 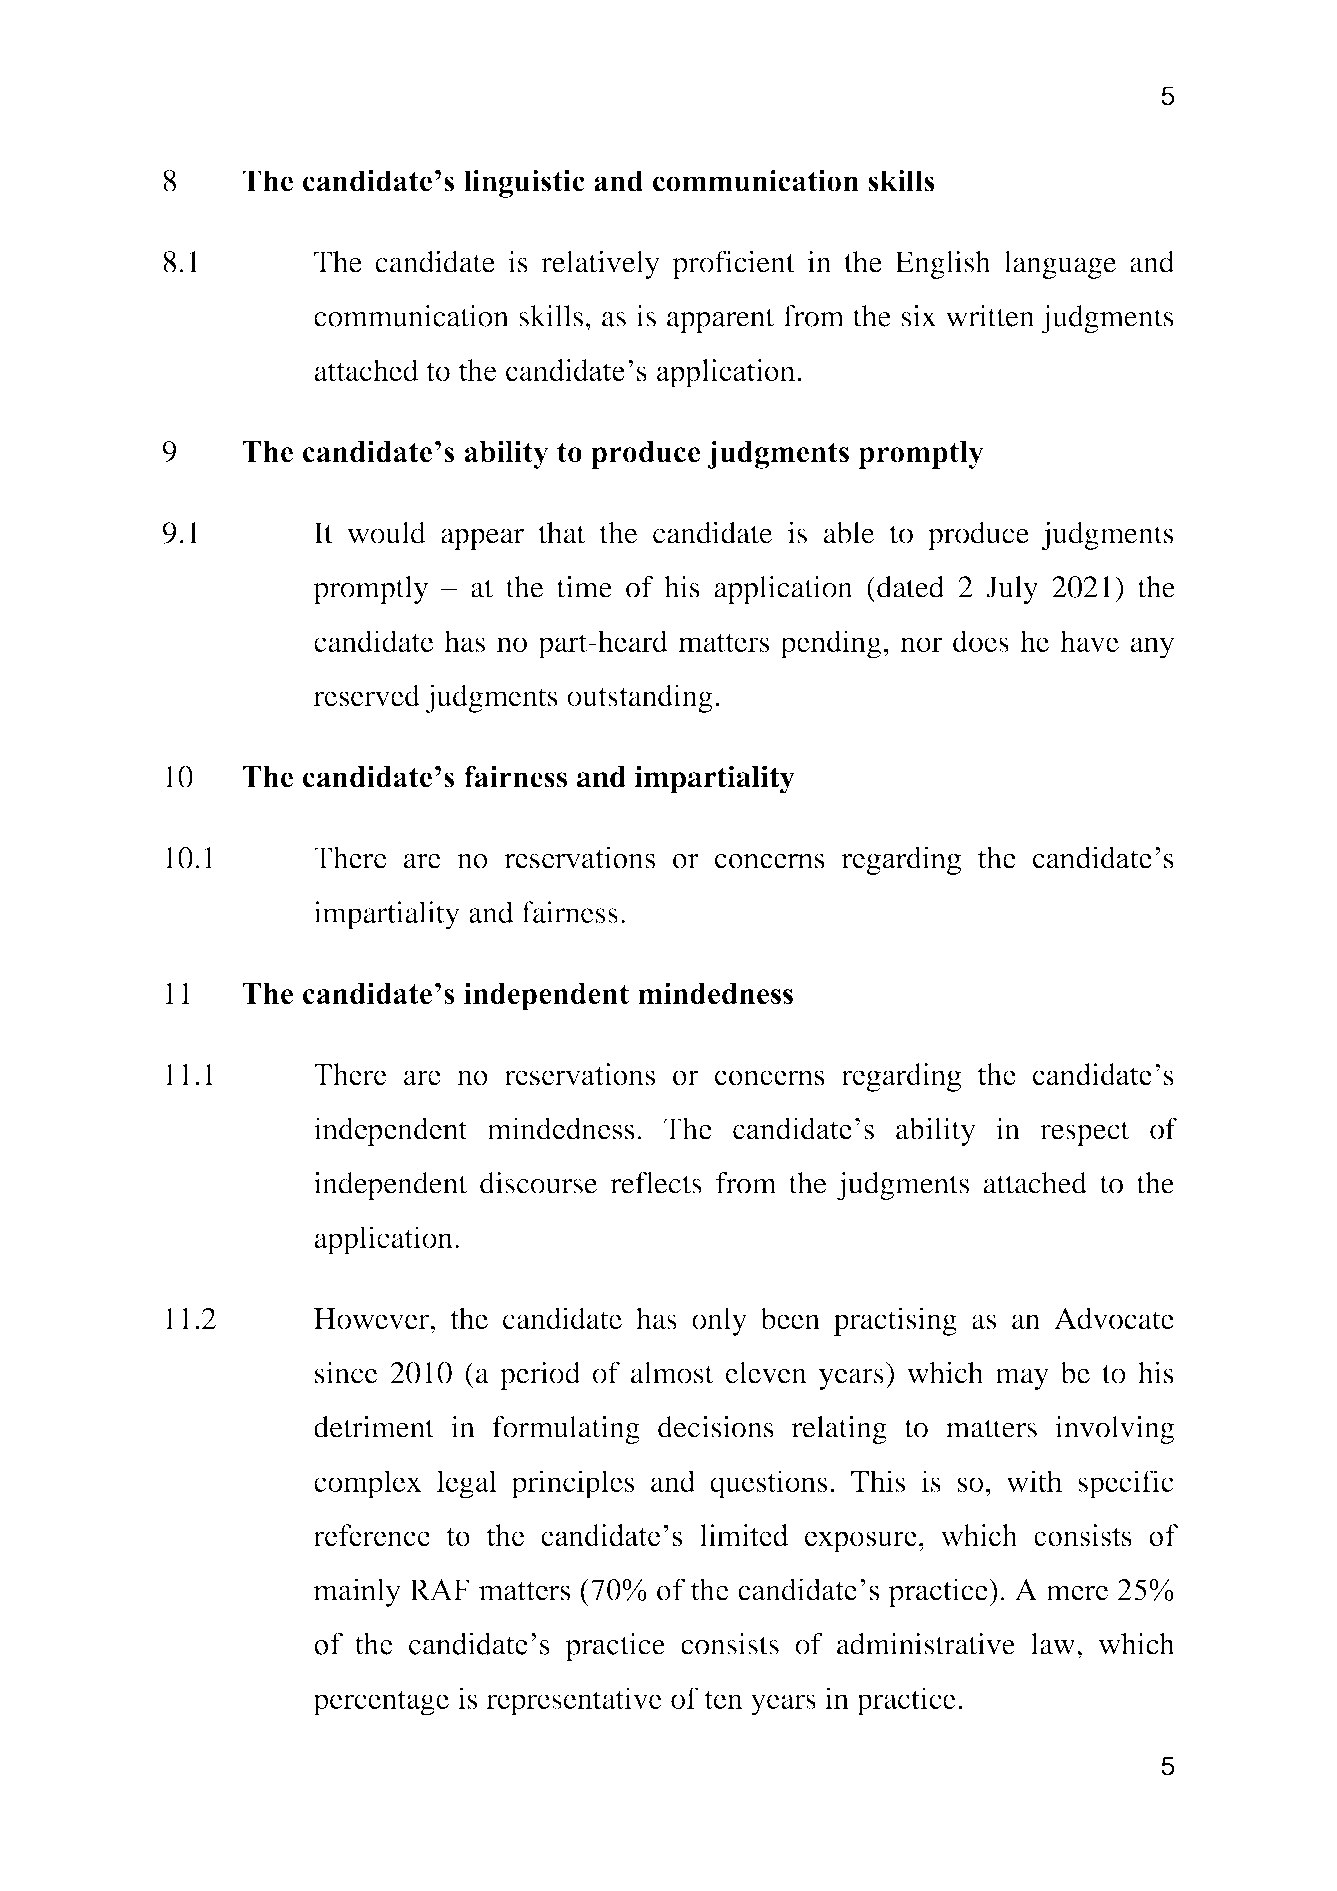 I want to click on respect, so click(x=1084, y=1133).
